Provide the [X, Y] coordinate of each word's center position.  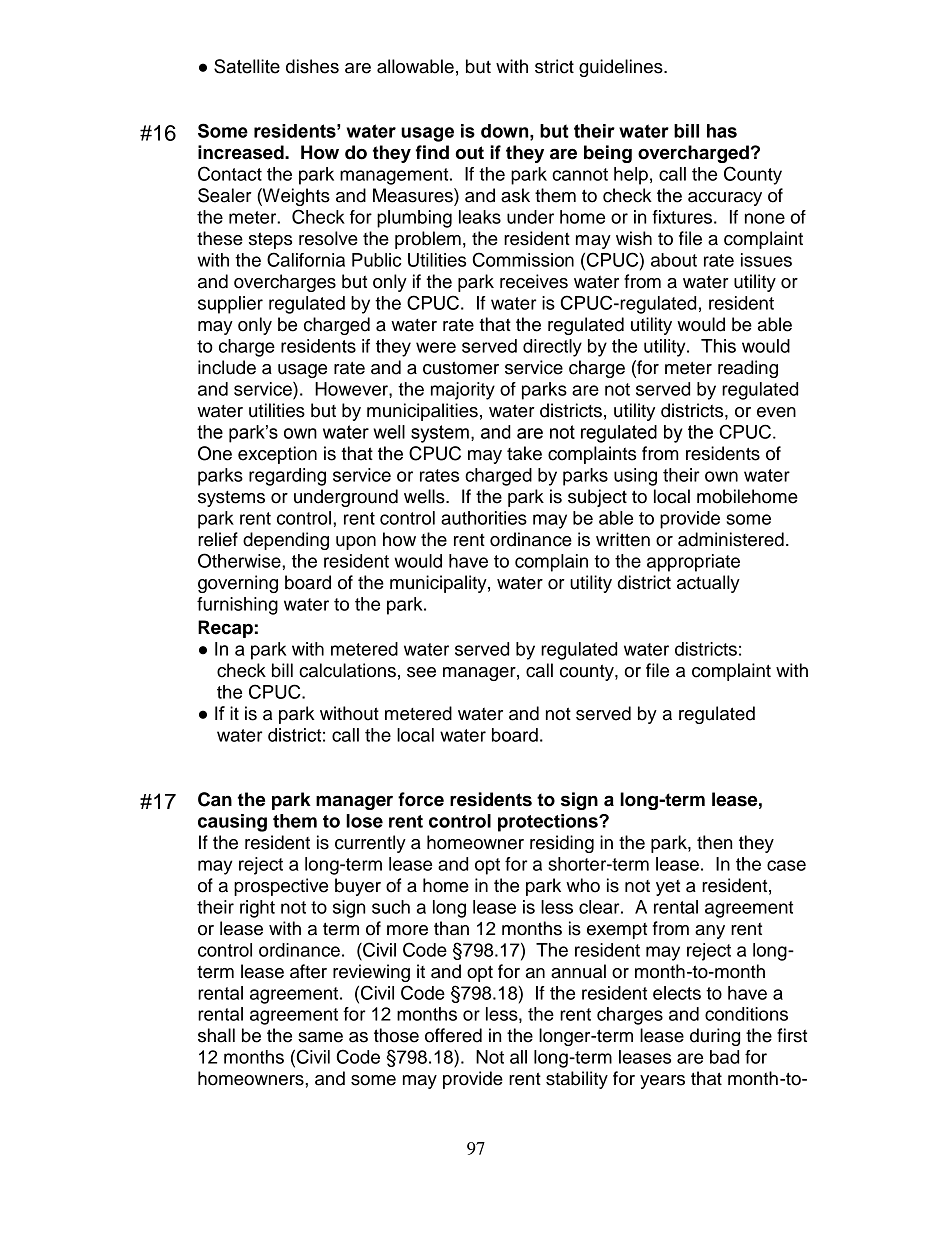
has [722, 131]
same [320, 1037]
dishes [312, 66]
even [776, 412]
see [421, 672]
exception [277, 455]
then [714, 842]
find [432, 152]
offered [453, 1035]
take [524, 453]
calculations [347, 670]
